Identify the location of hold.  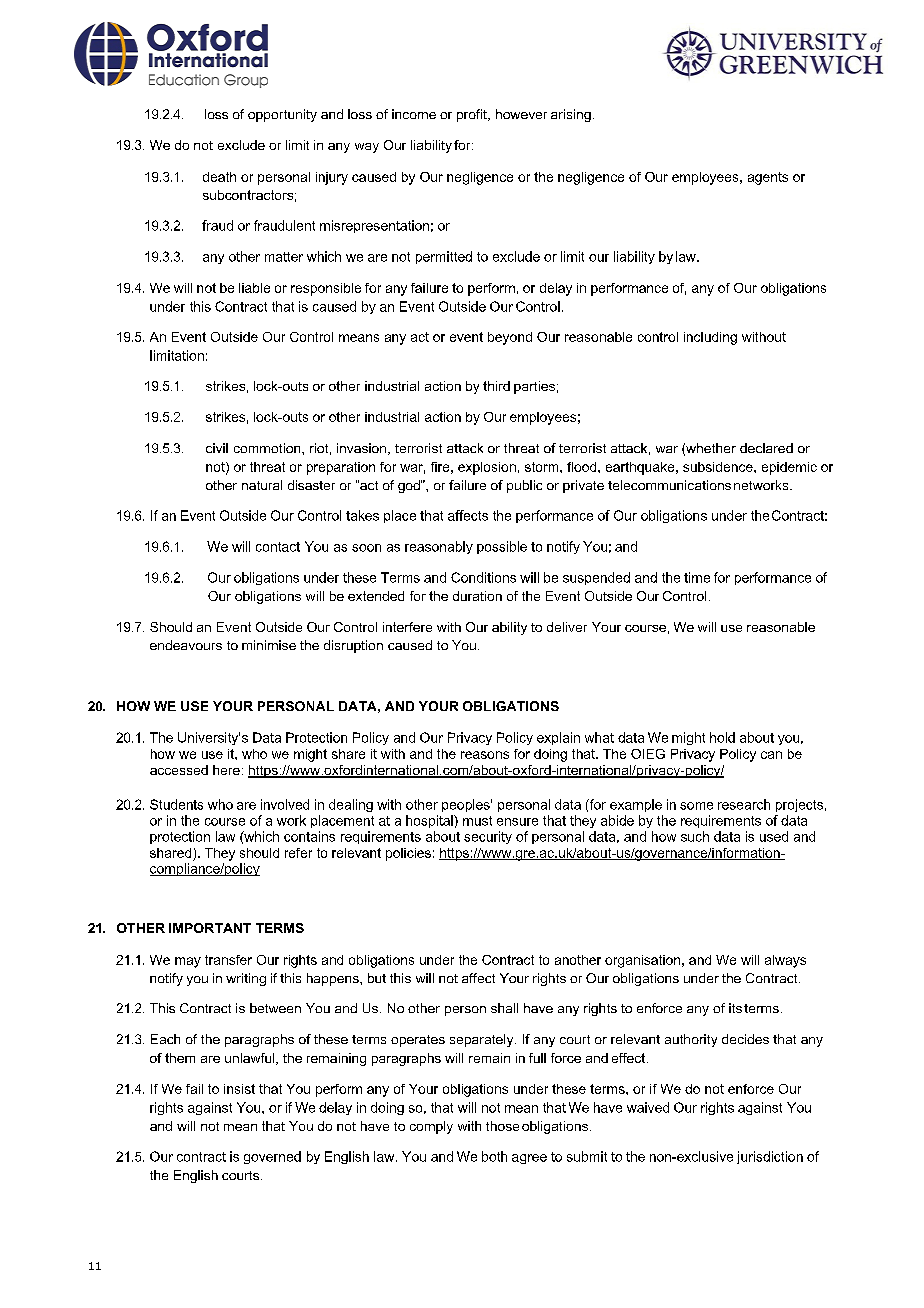
(722, 737).
